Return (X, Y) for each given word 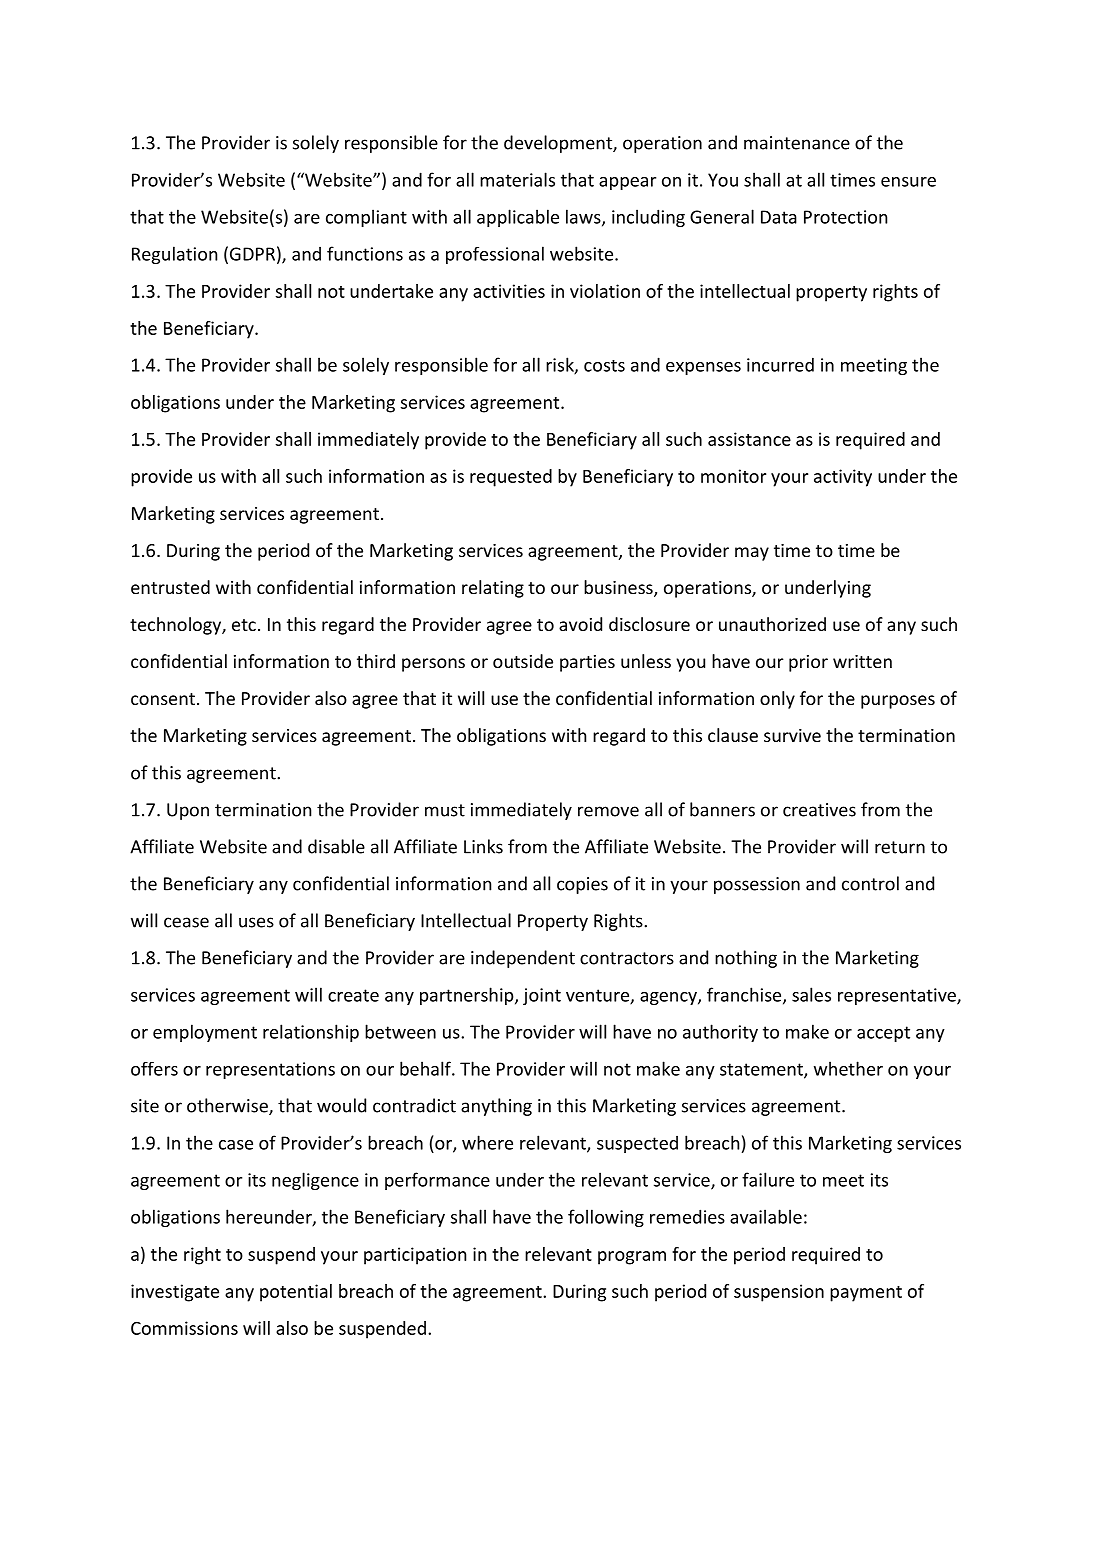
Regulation (174, 255)
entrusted (170, 587)
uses (256, 922)
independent (523, 959)
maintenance (797, 143)
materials (517, 179)
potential (296, 1293)
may (752, 554)
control (870, 883)
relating (493, 589)
